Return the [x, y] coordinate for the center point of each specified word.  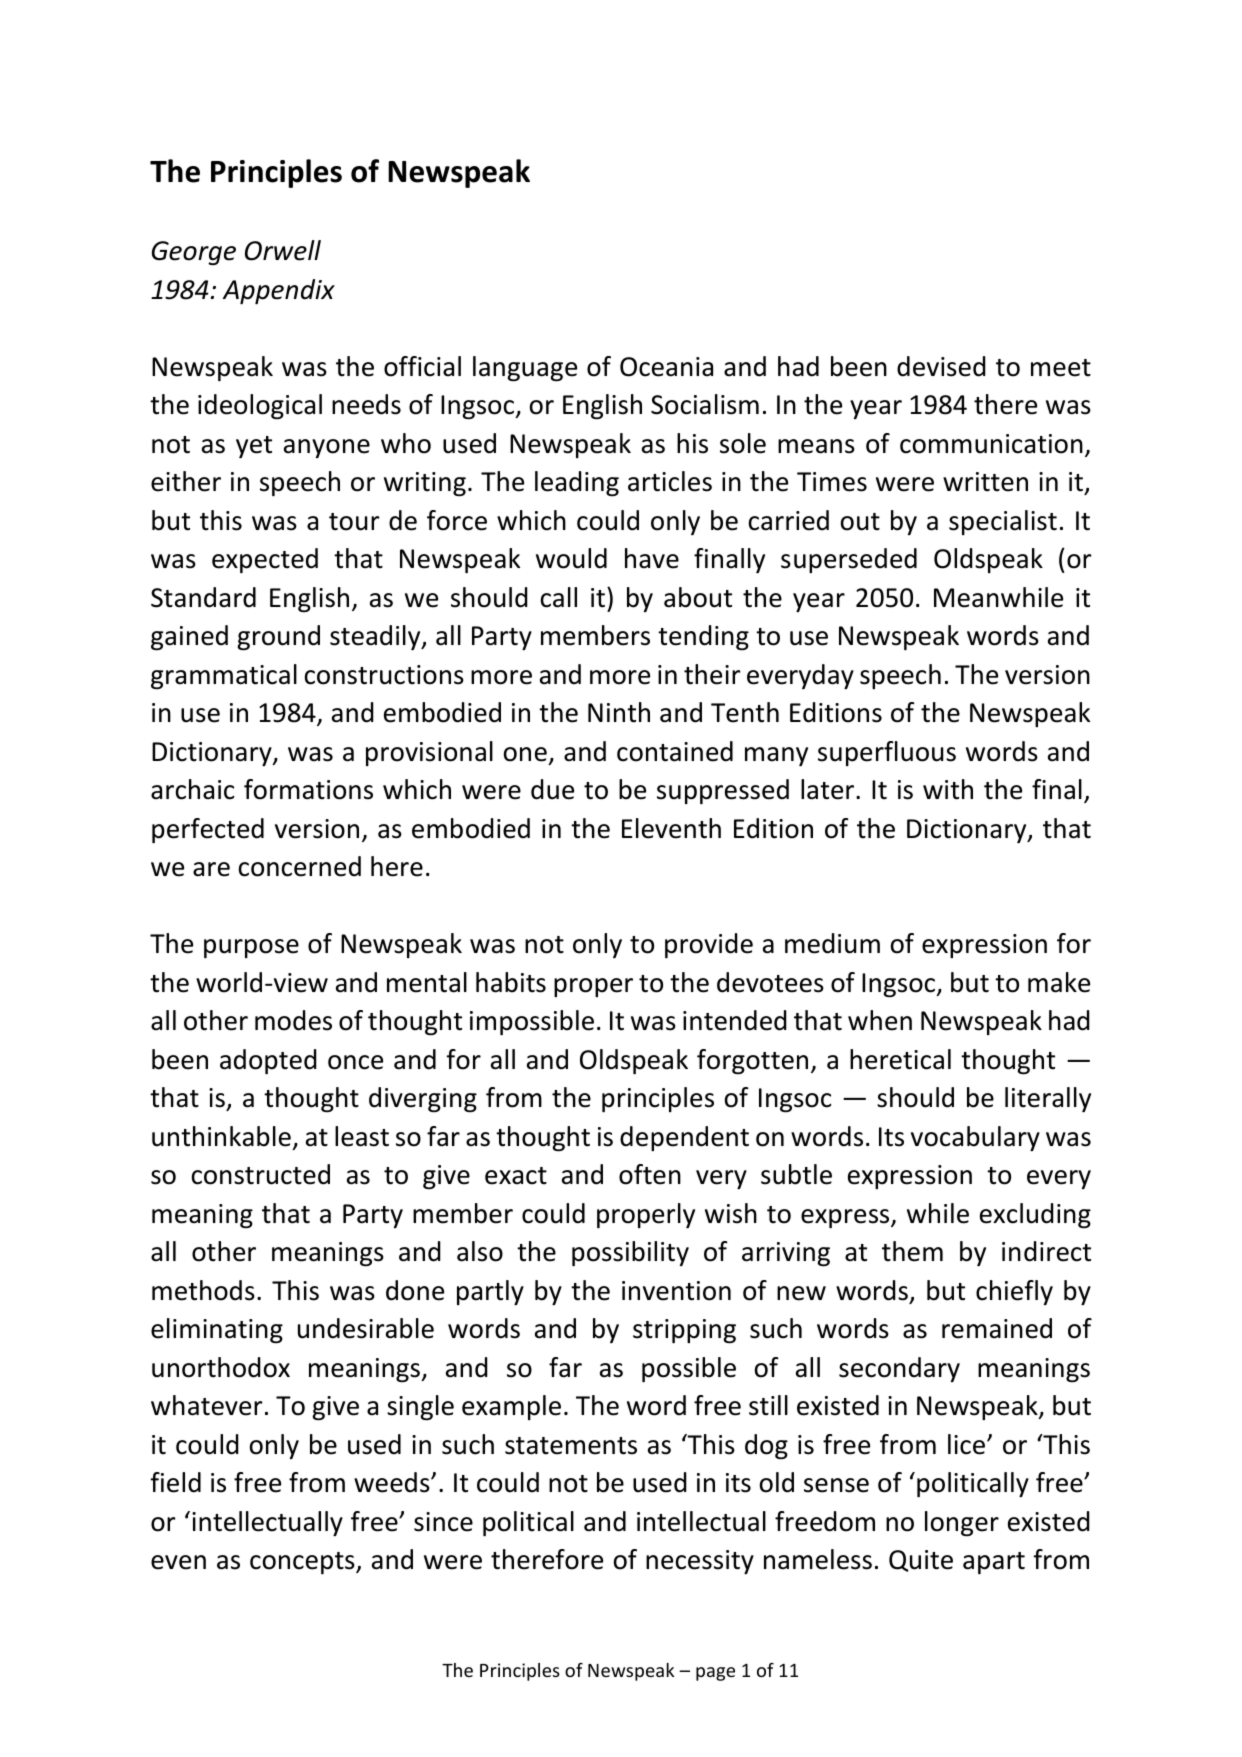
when [880, 1020]
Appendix [279, 291]
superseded [849, 560]
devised [941, 366]
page [715, 1674]
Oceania [666, 367]
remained [997, 1328]
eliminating [217, 1331]
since [443, 1522]
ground [278, 638]
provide [709, 945]
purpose [251, 948]
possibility [630, 1253]
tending [703, 638]
